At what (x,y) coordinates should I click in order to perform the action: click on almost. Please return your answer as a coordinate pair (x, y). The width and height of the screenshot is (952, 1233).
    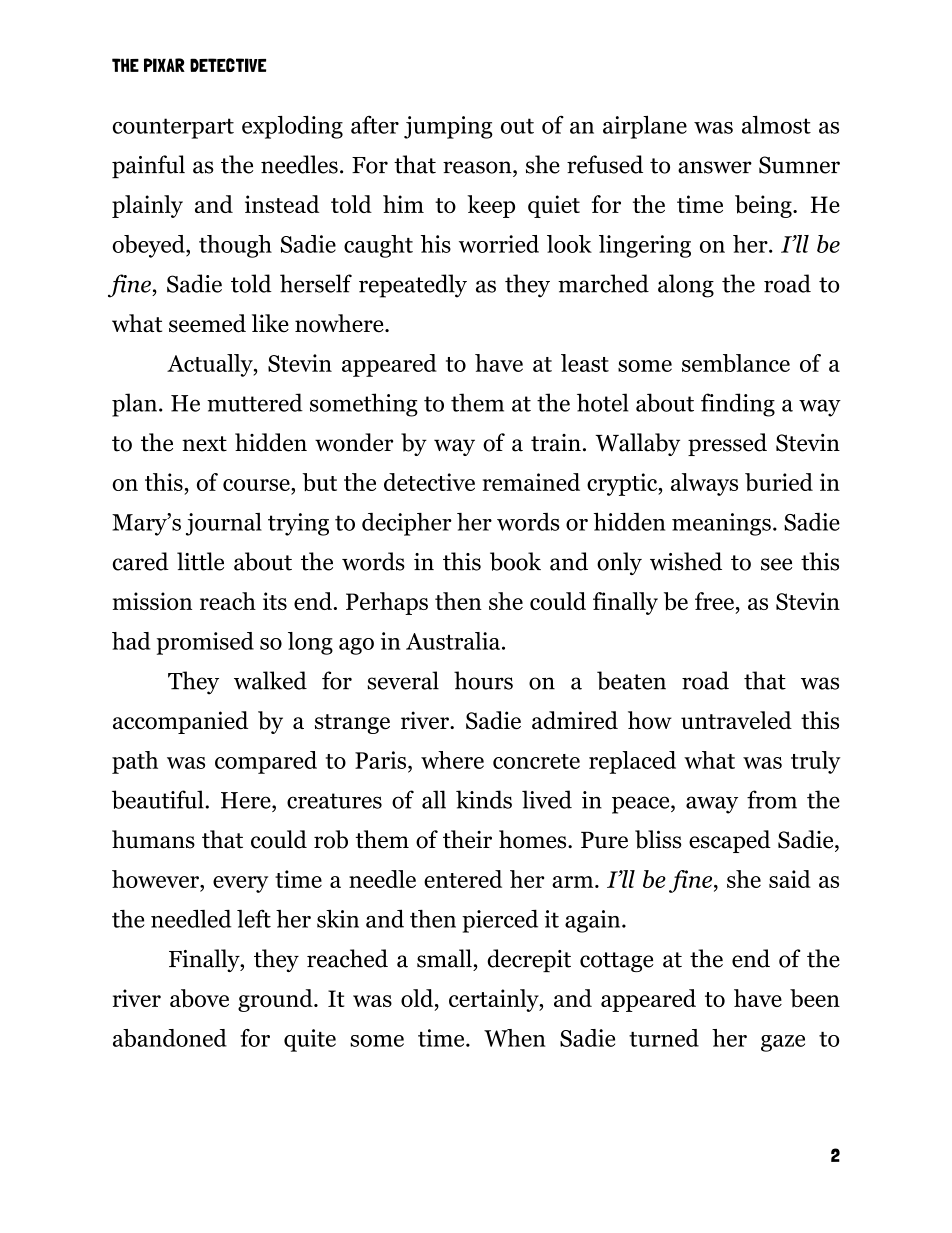
    Looking at the image, I should click on (776, 125).
